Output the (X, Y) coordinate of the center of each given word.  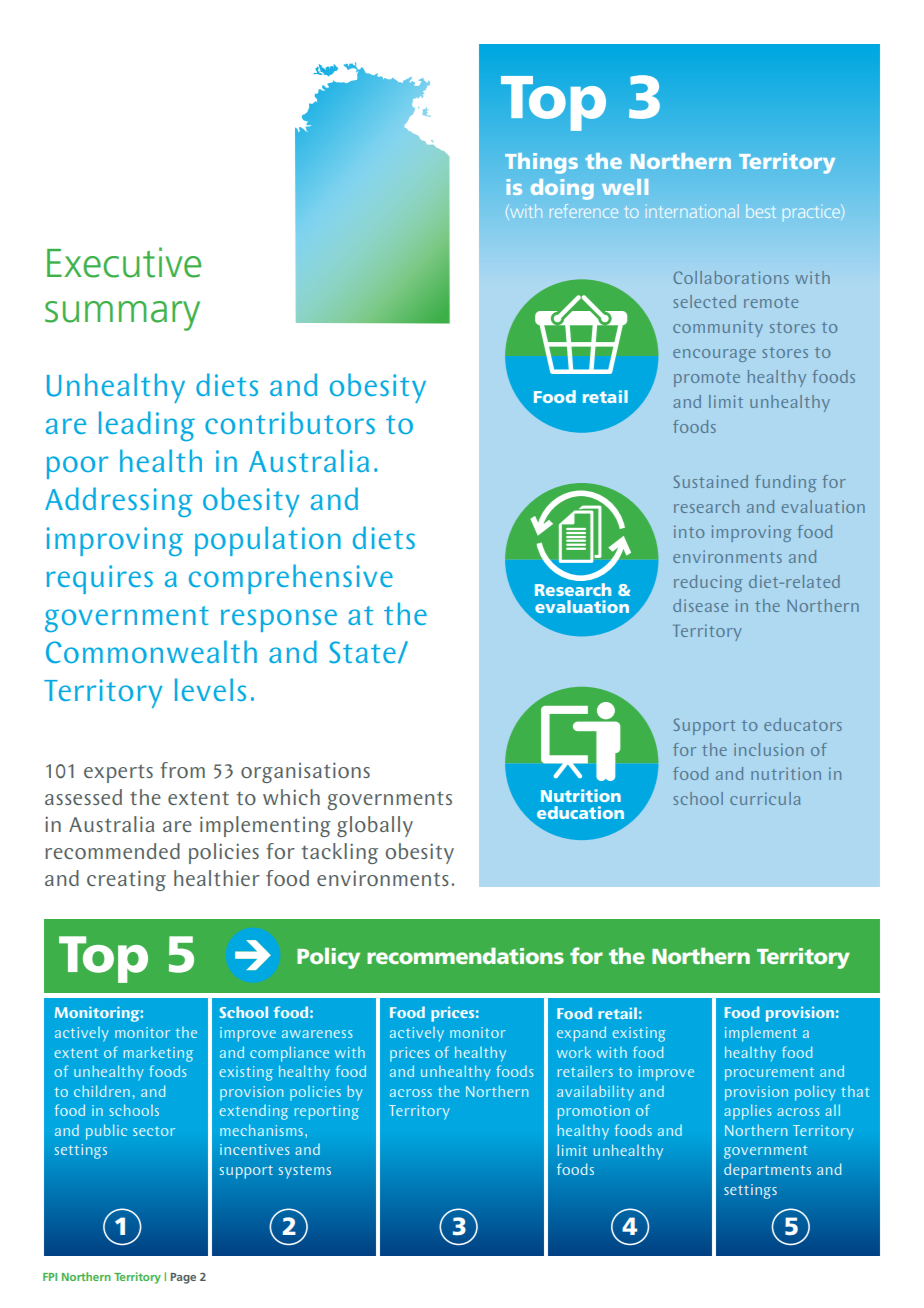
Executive (124, 262)
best (761, 211)
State (362, 652)
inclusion (769, 749)
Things (541, 163)
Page (183, 1278)
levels (210, 689)
